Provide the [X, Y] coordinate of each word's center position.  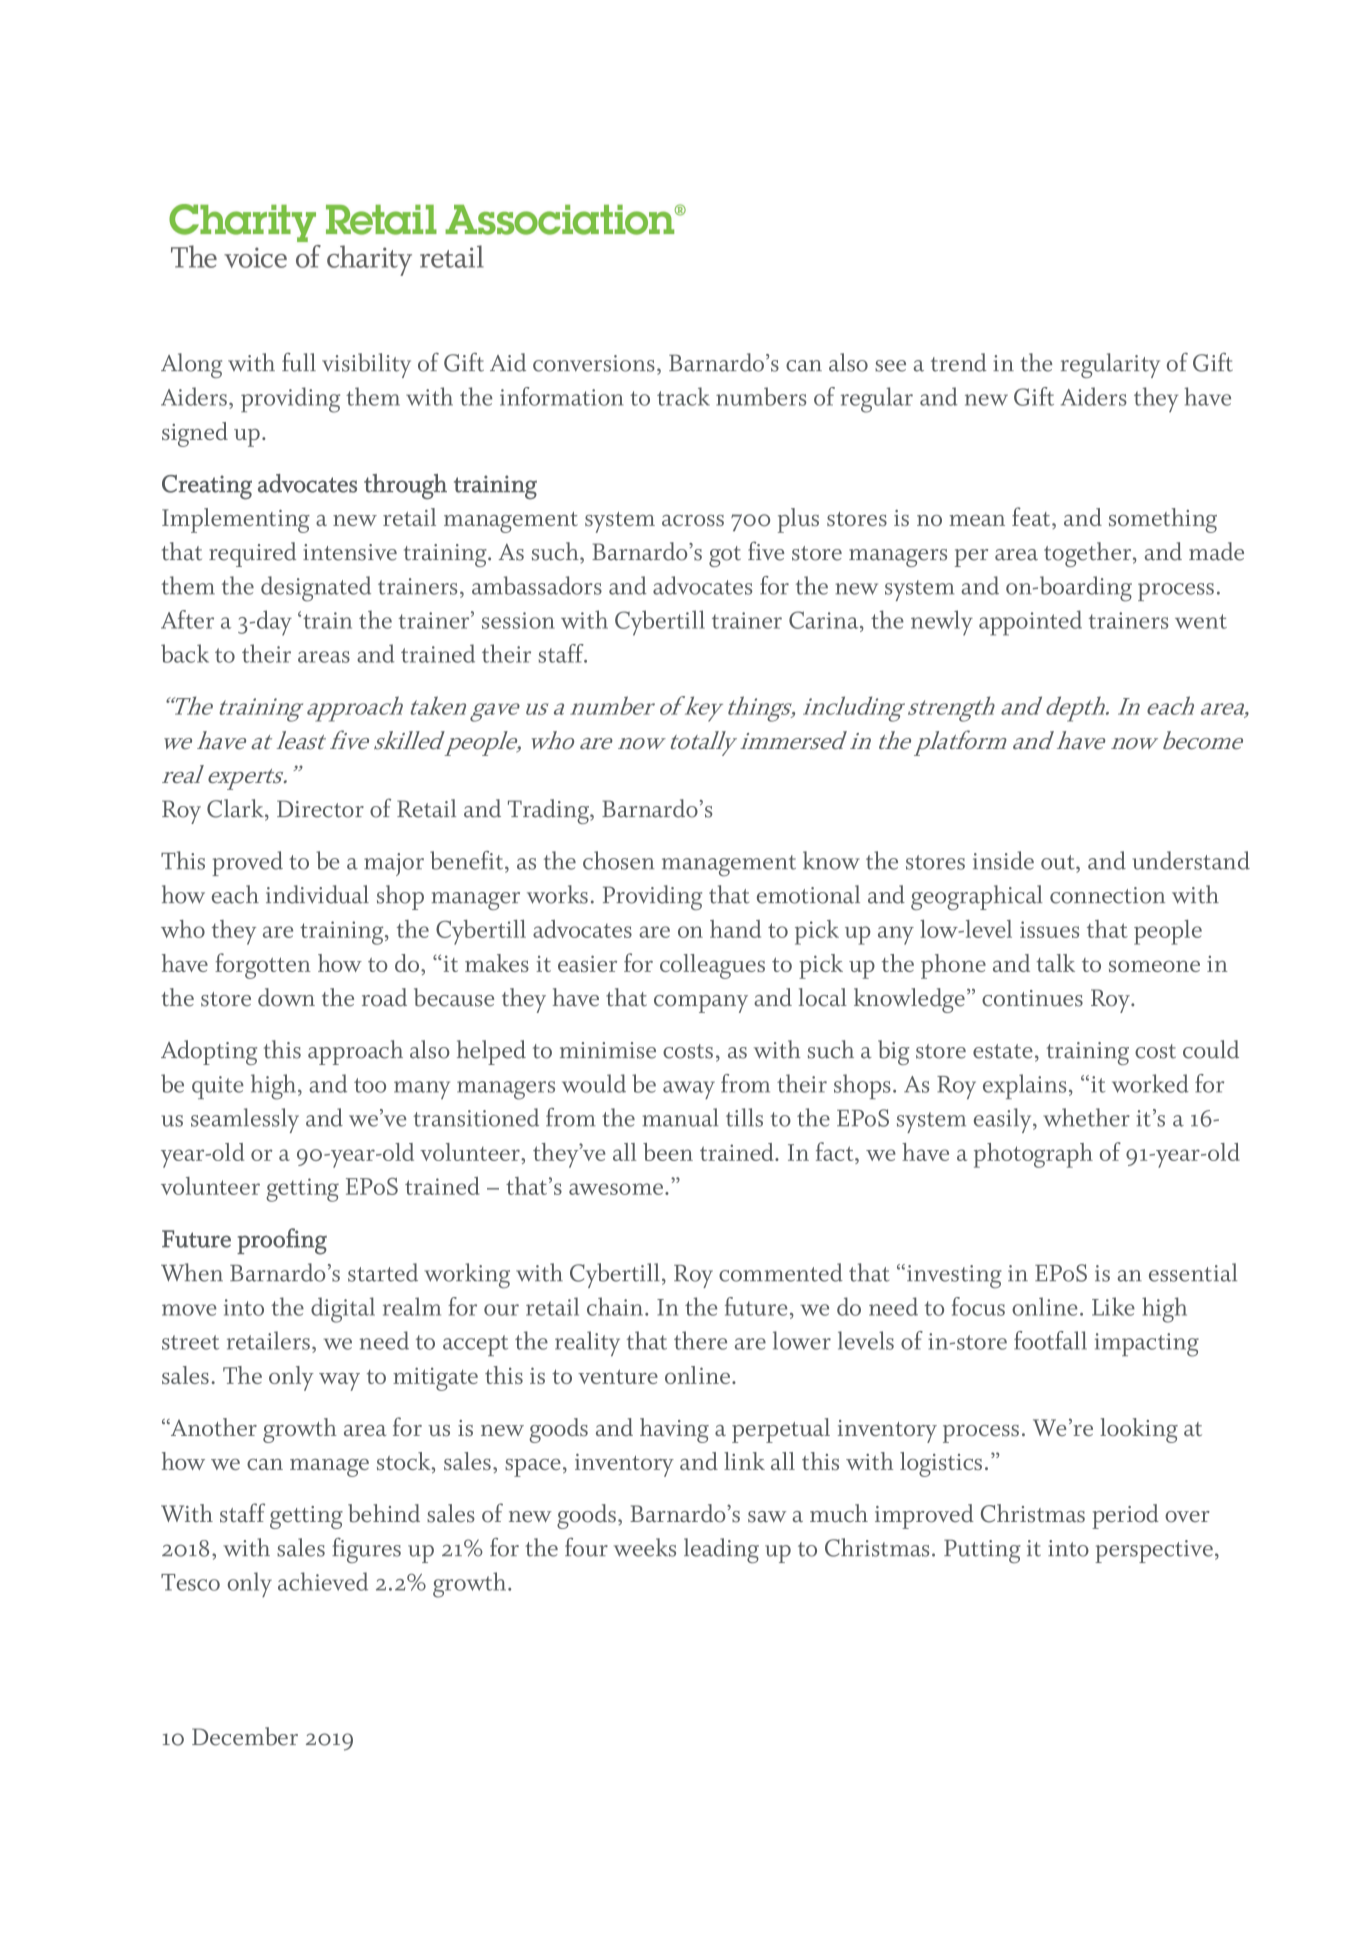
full [299, 362]
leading [721, 1550]
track [683, 396]
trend [959, 362]
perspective [1154, 1551]
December [245, 1736]
